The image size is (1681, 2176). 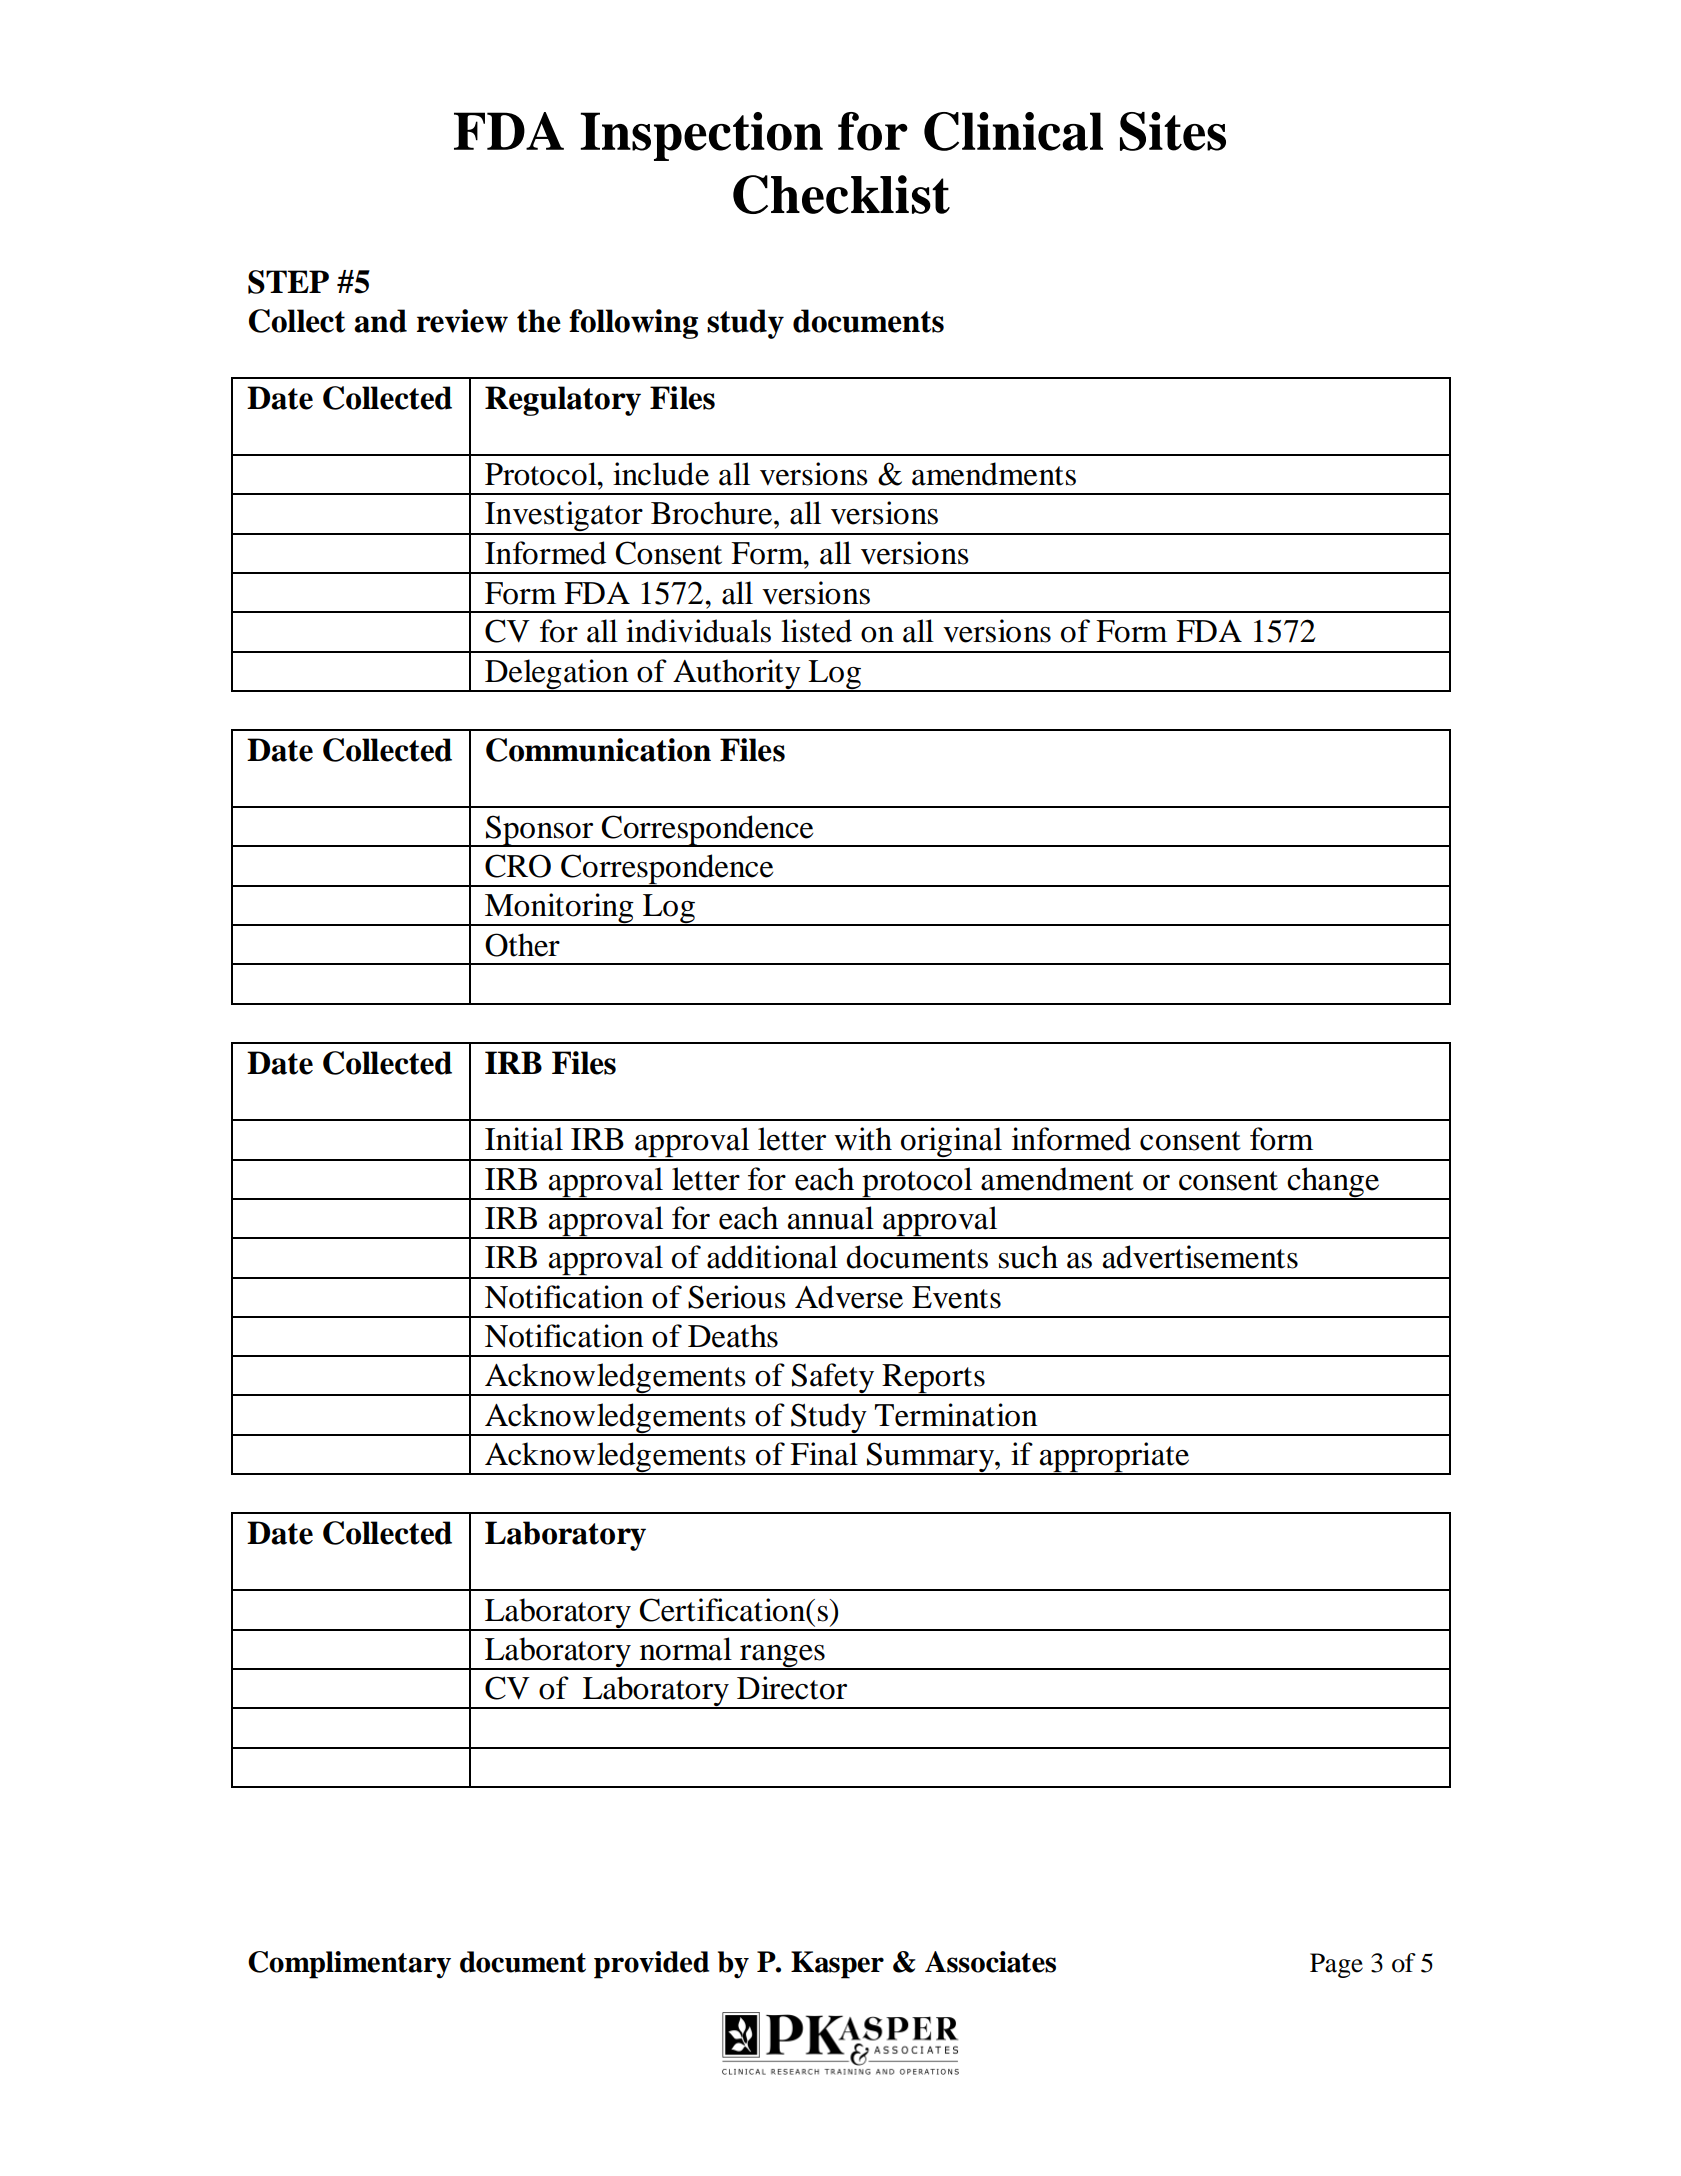 I want to click on Final, so click(x=824, y=1454).
